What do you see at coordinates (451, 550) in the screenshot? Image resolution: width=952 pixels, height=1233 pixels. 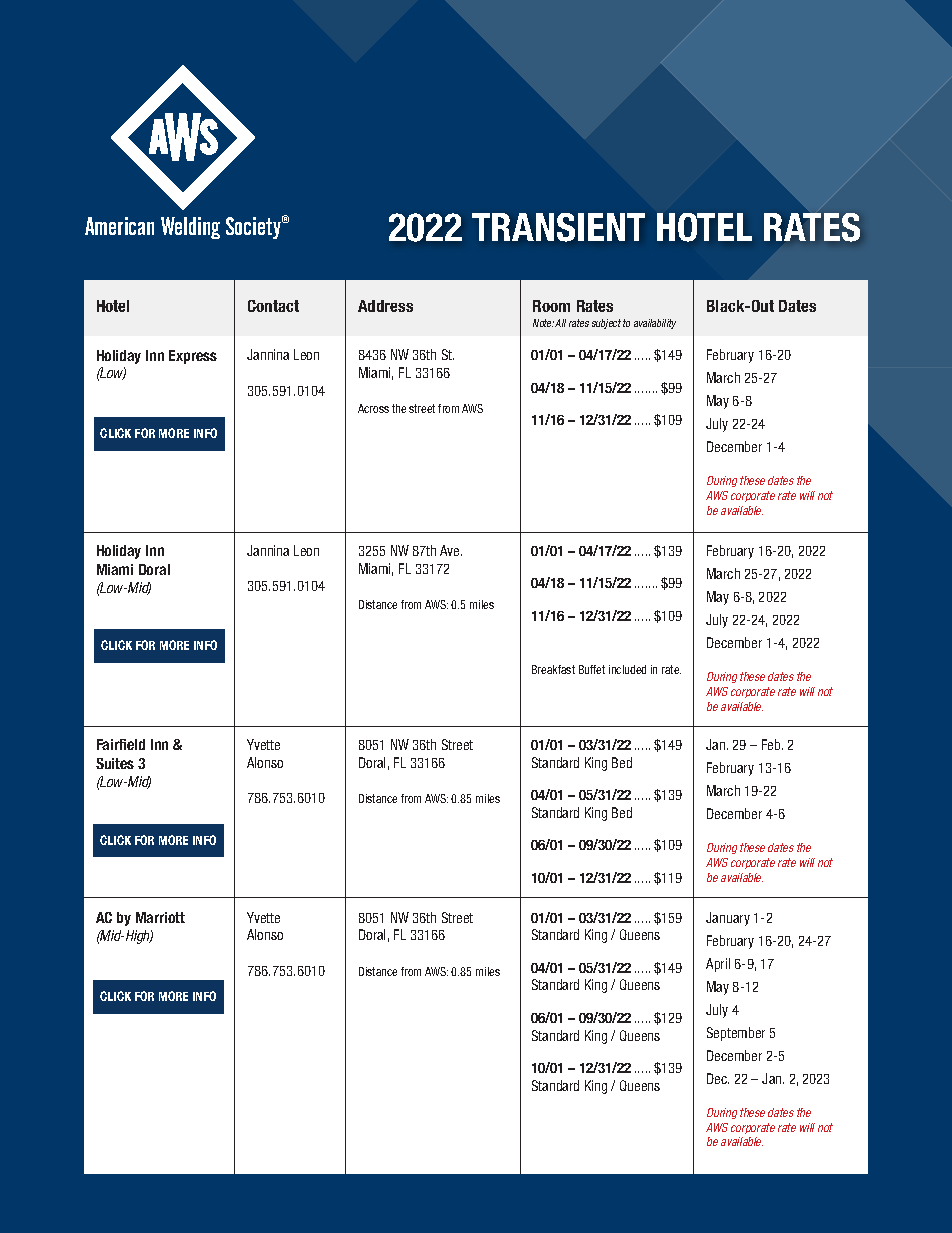 I see `Ave` at bounding box center [451, 550].
